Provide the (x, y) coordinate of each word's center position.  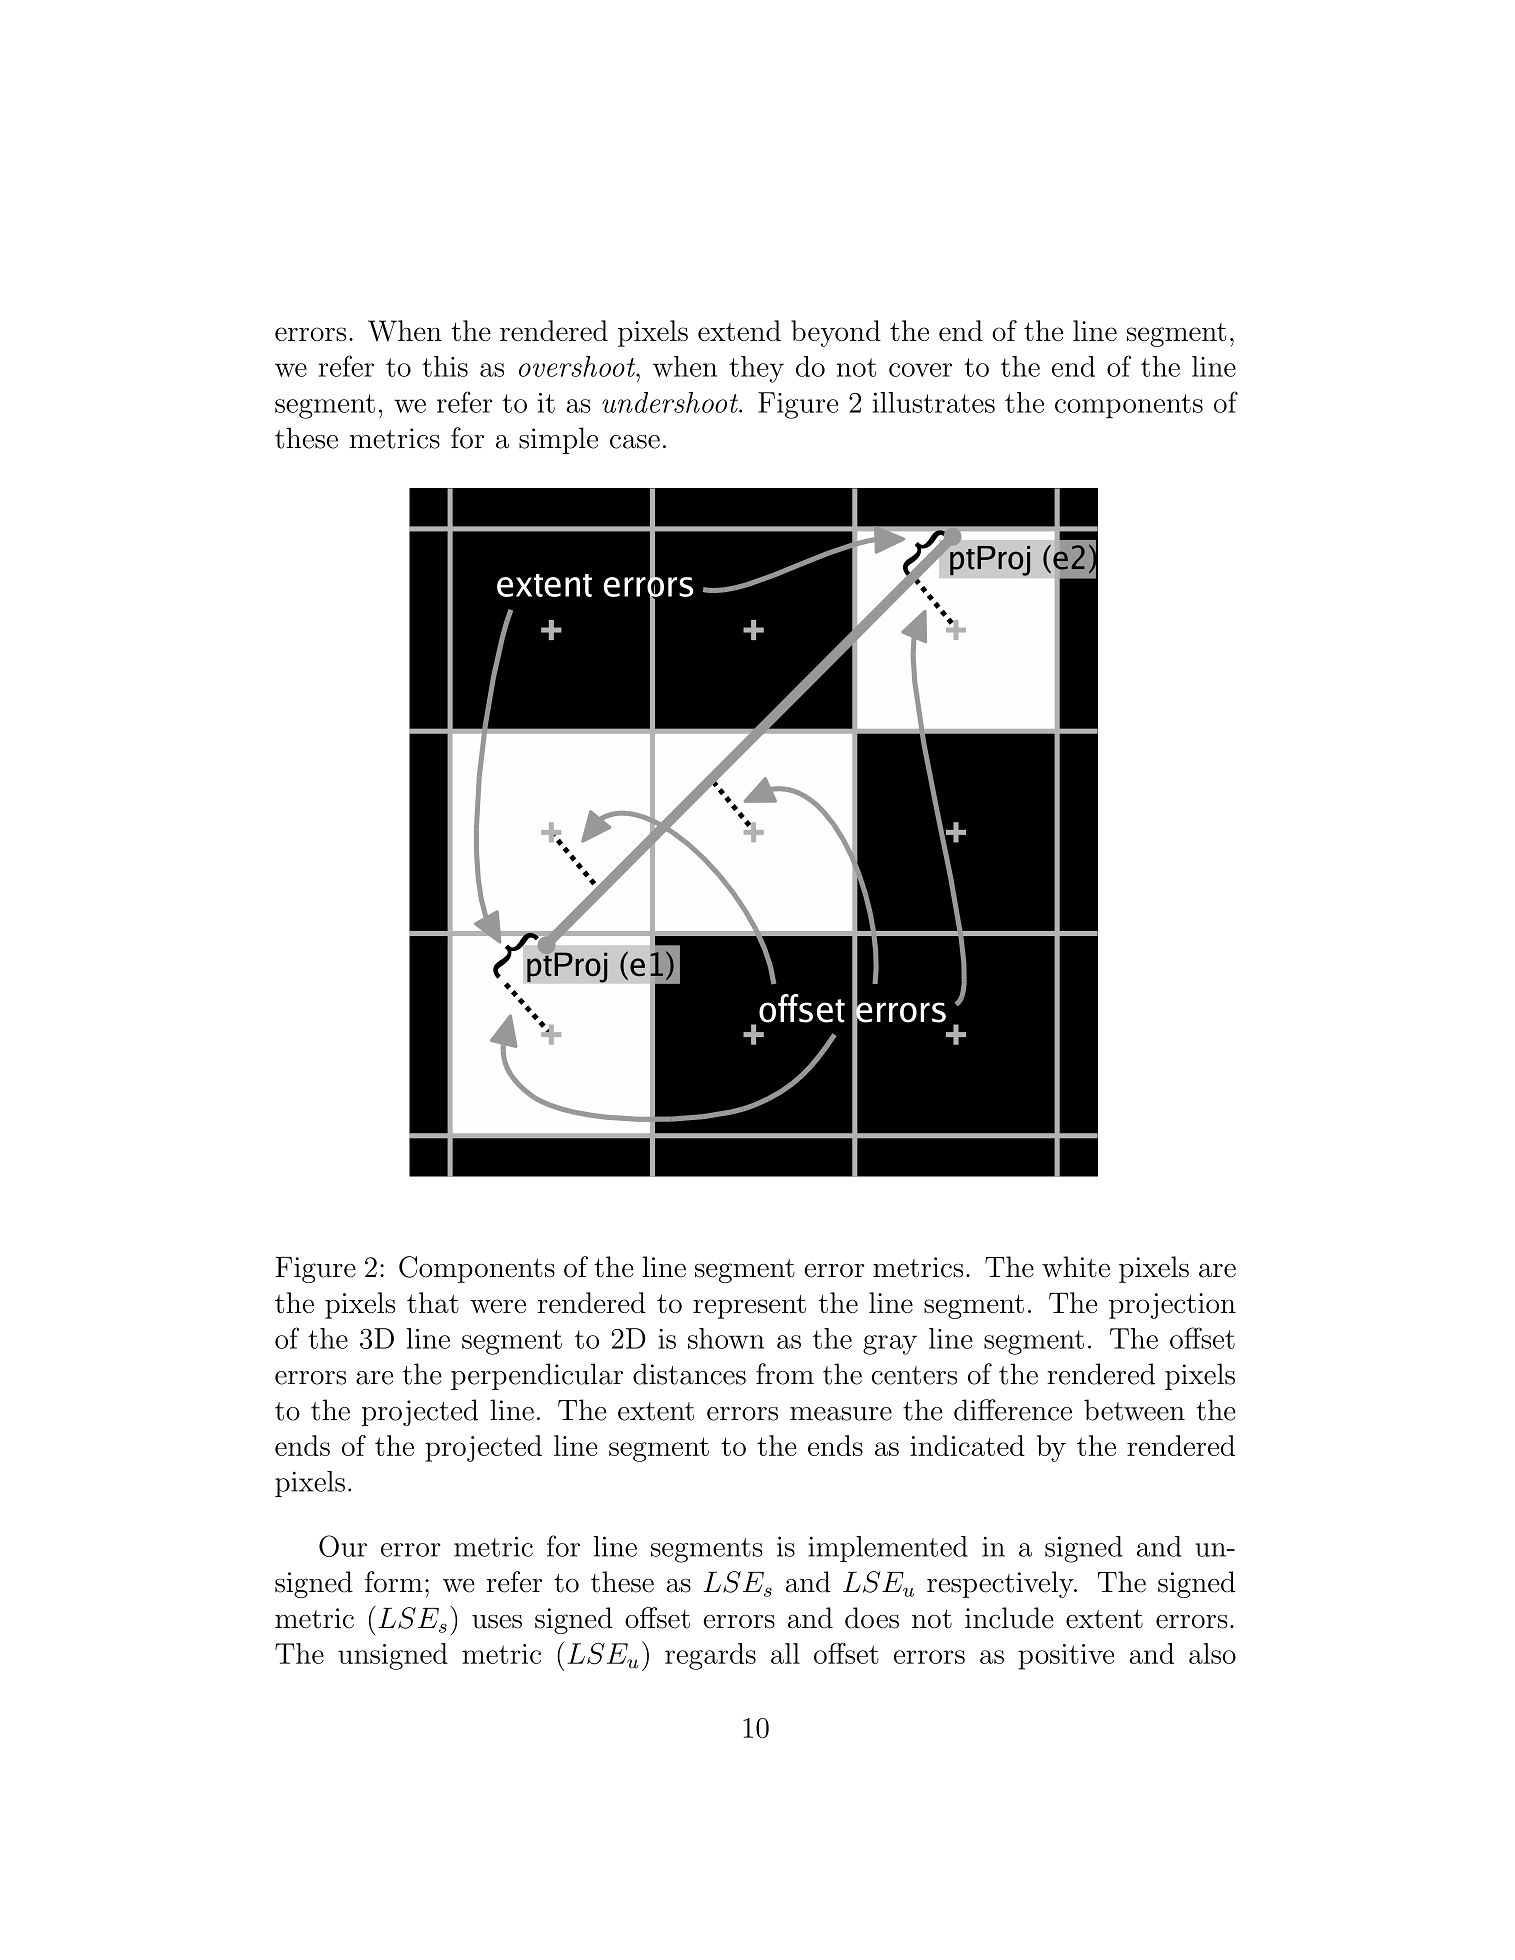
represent (749, 1307)
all (785, 1653)
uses (497, 1622)
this (445, 366)
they (756, 369)
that (433, 1302)
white (1076, 1267)
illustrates (933, 402)
